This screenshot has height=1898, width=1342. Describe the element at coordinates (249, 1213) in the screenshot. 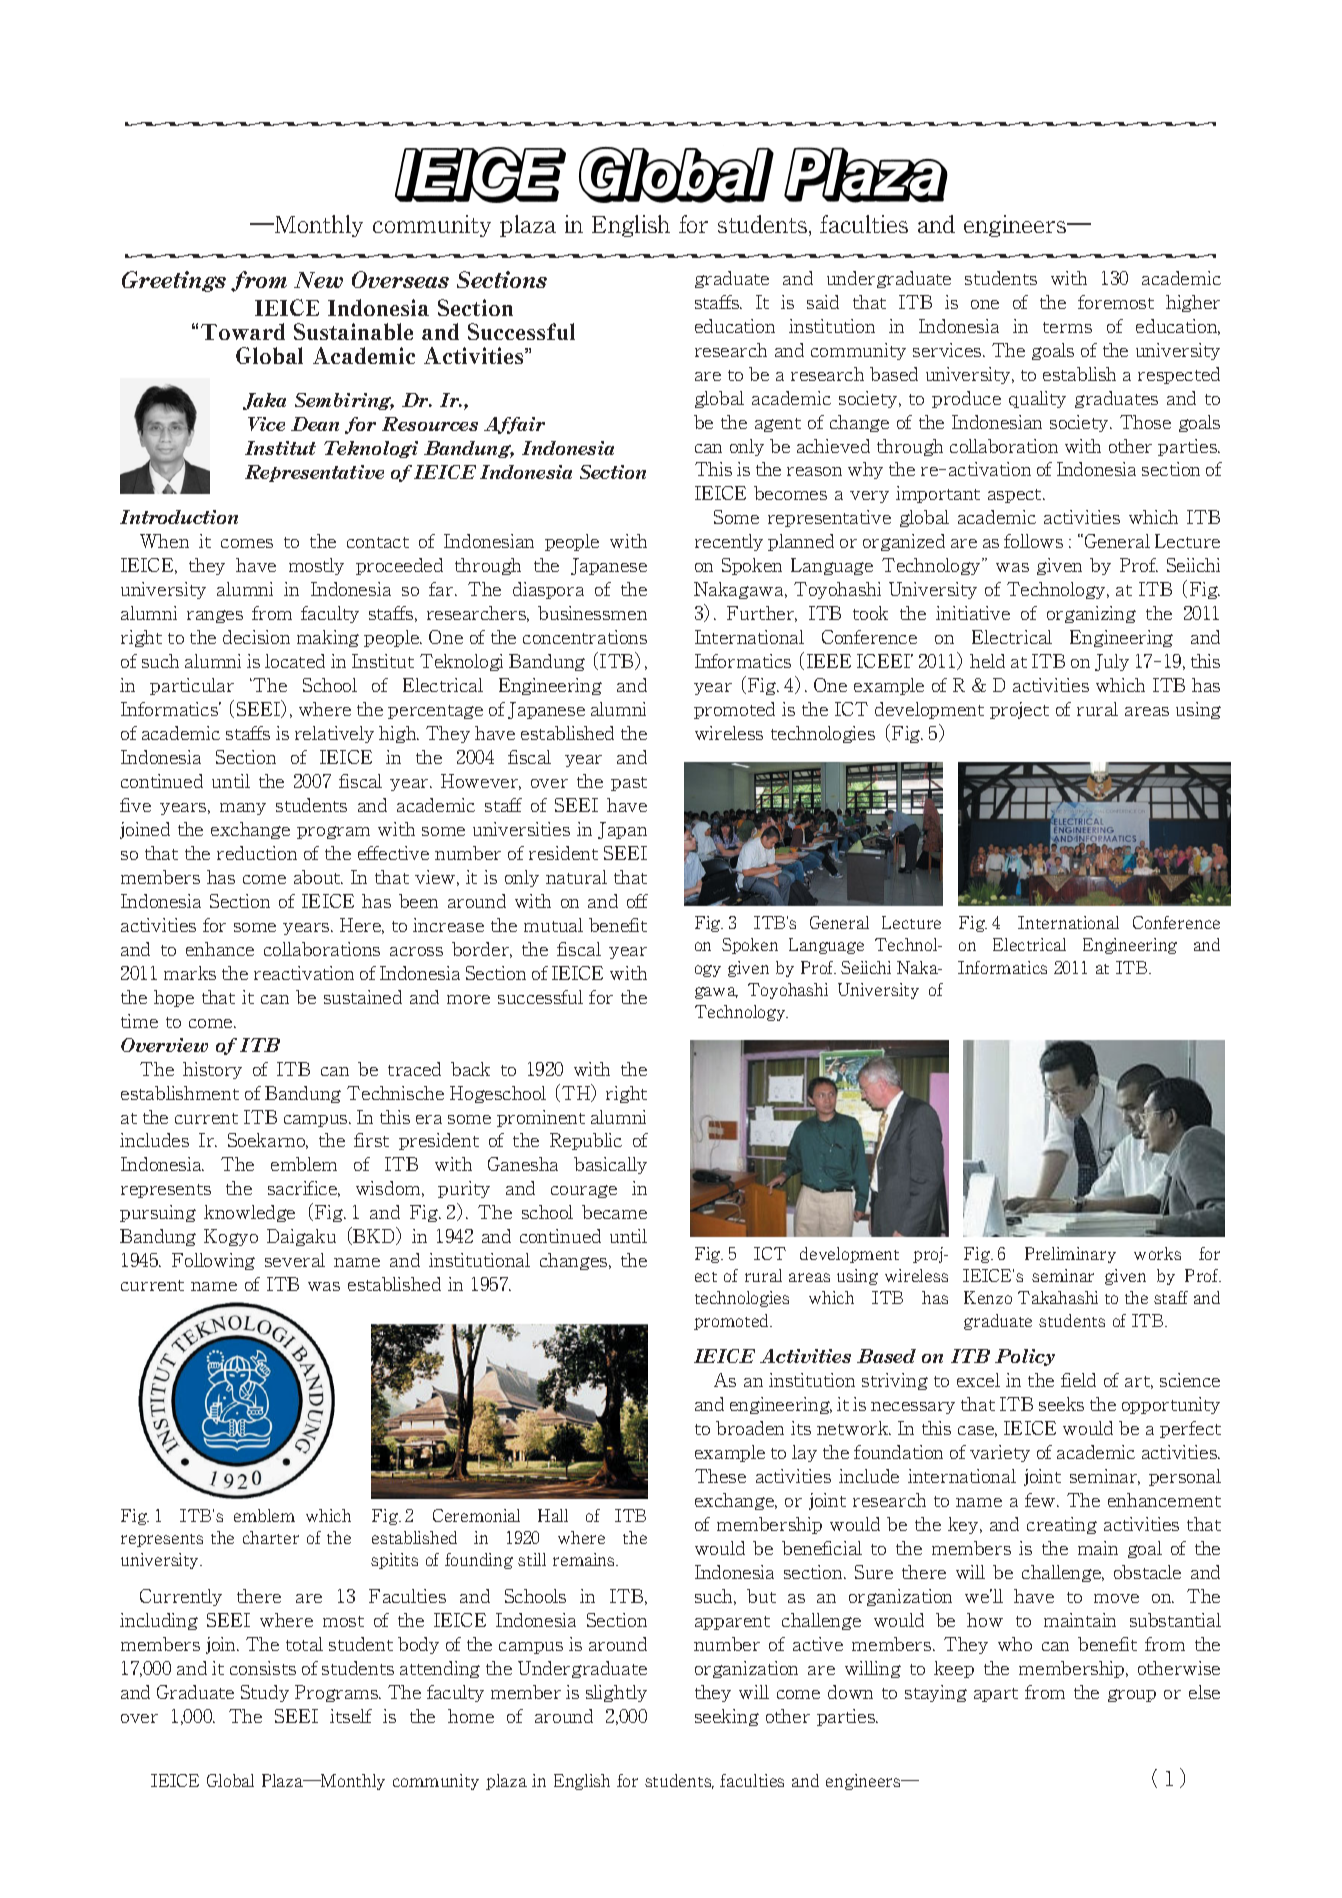

I see `knowledge` at that location.
